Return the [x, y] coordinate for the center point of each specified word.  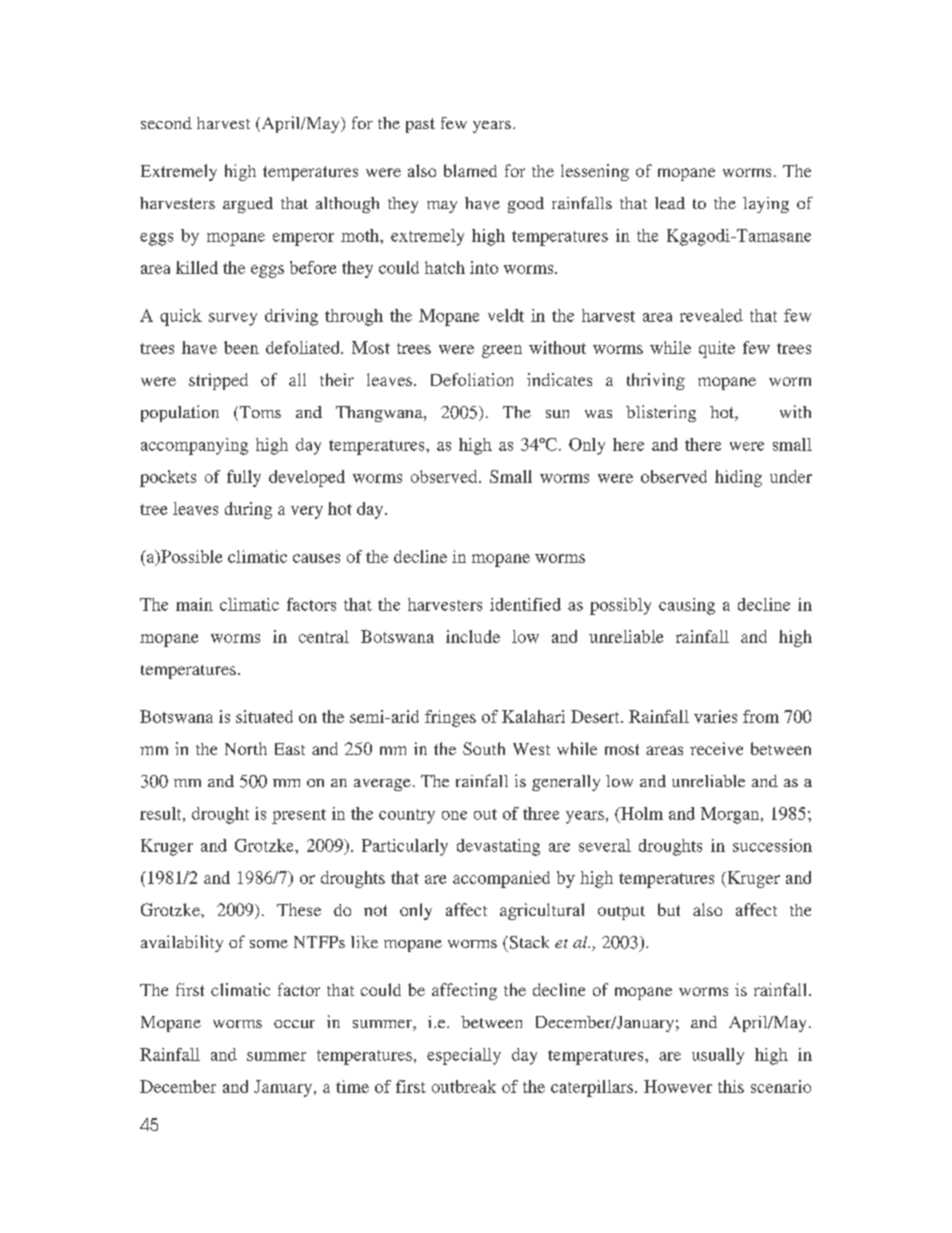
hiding [738, 478]
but [669, 909]
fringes [450, 718]
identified [525, 604]
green [502, 351]
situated [264, 716]
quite [717, 349]
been [241, 347]
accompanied [501, 879]
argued [248, 205]
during [248, 510]
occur [294, 1024]
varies [715, 716]
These [299, 909]
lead [670, 203]
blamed [470, 170]
